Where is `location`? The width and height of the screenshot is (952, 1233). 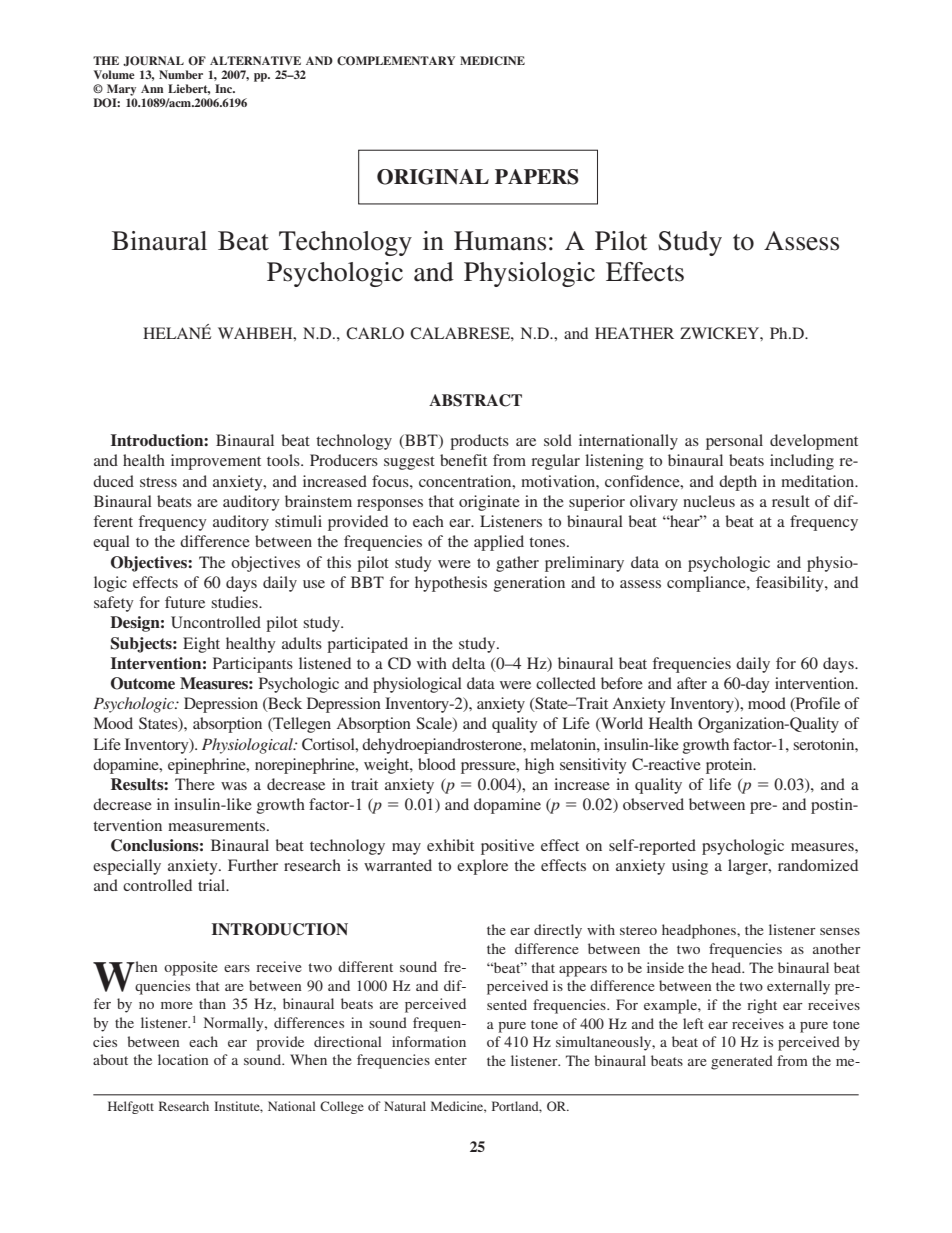 location is located at coordinates (183, 1059).
